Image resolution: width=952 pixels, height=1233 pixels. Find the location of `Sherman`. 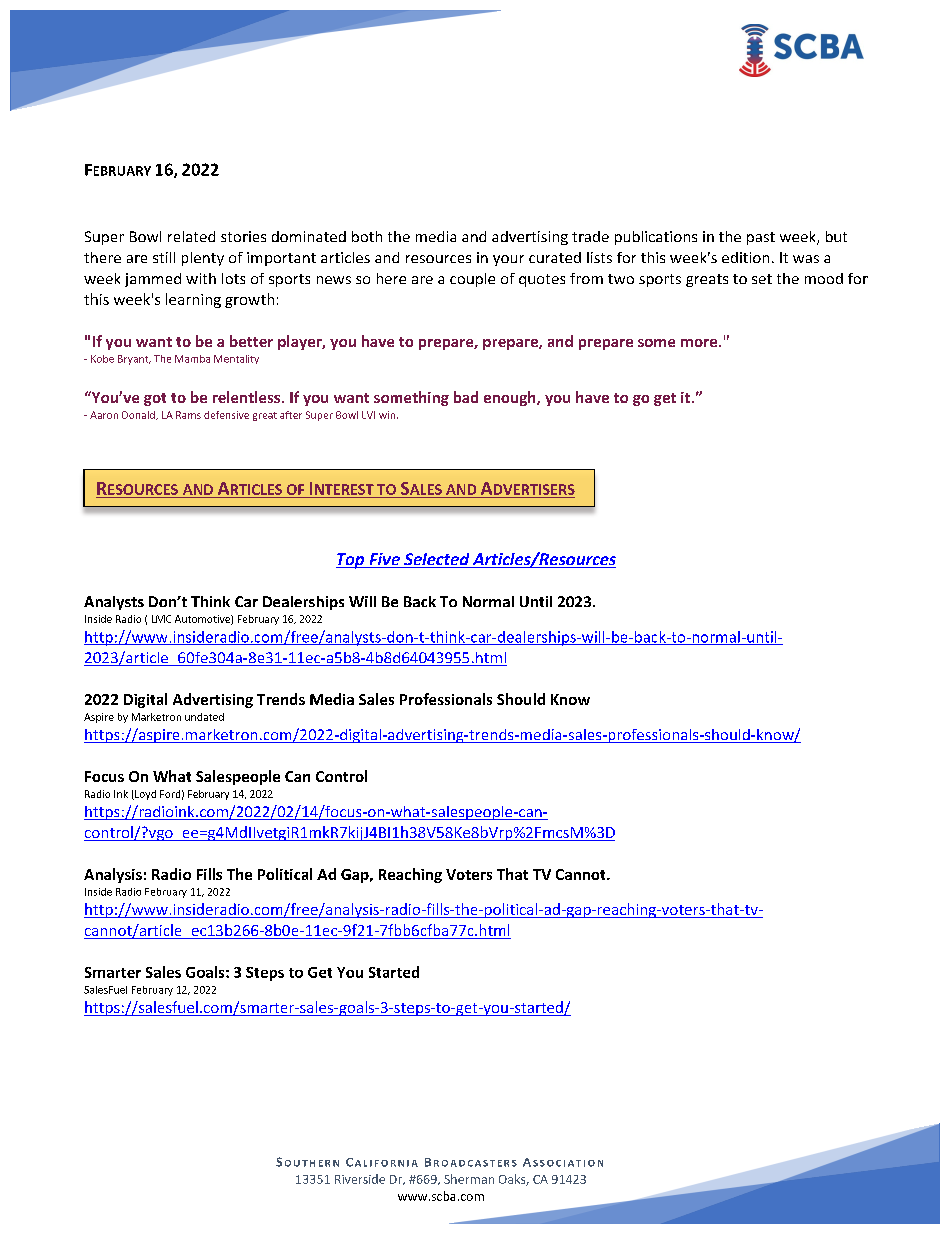

Sherman is located at coordinates (469, 1179).
